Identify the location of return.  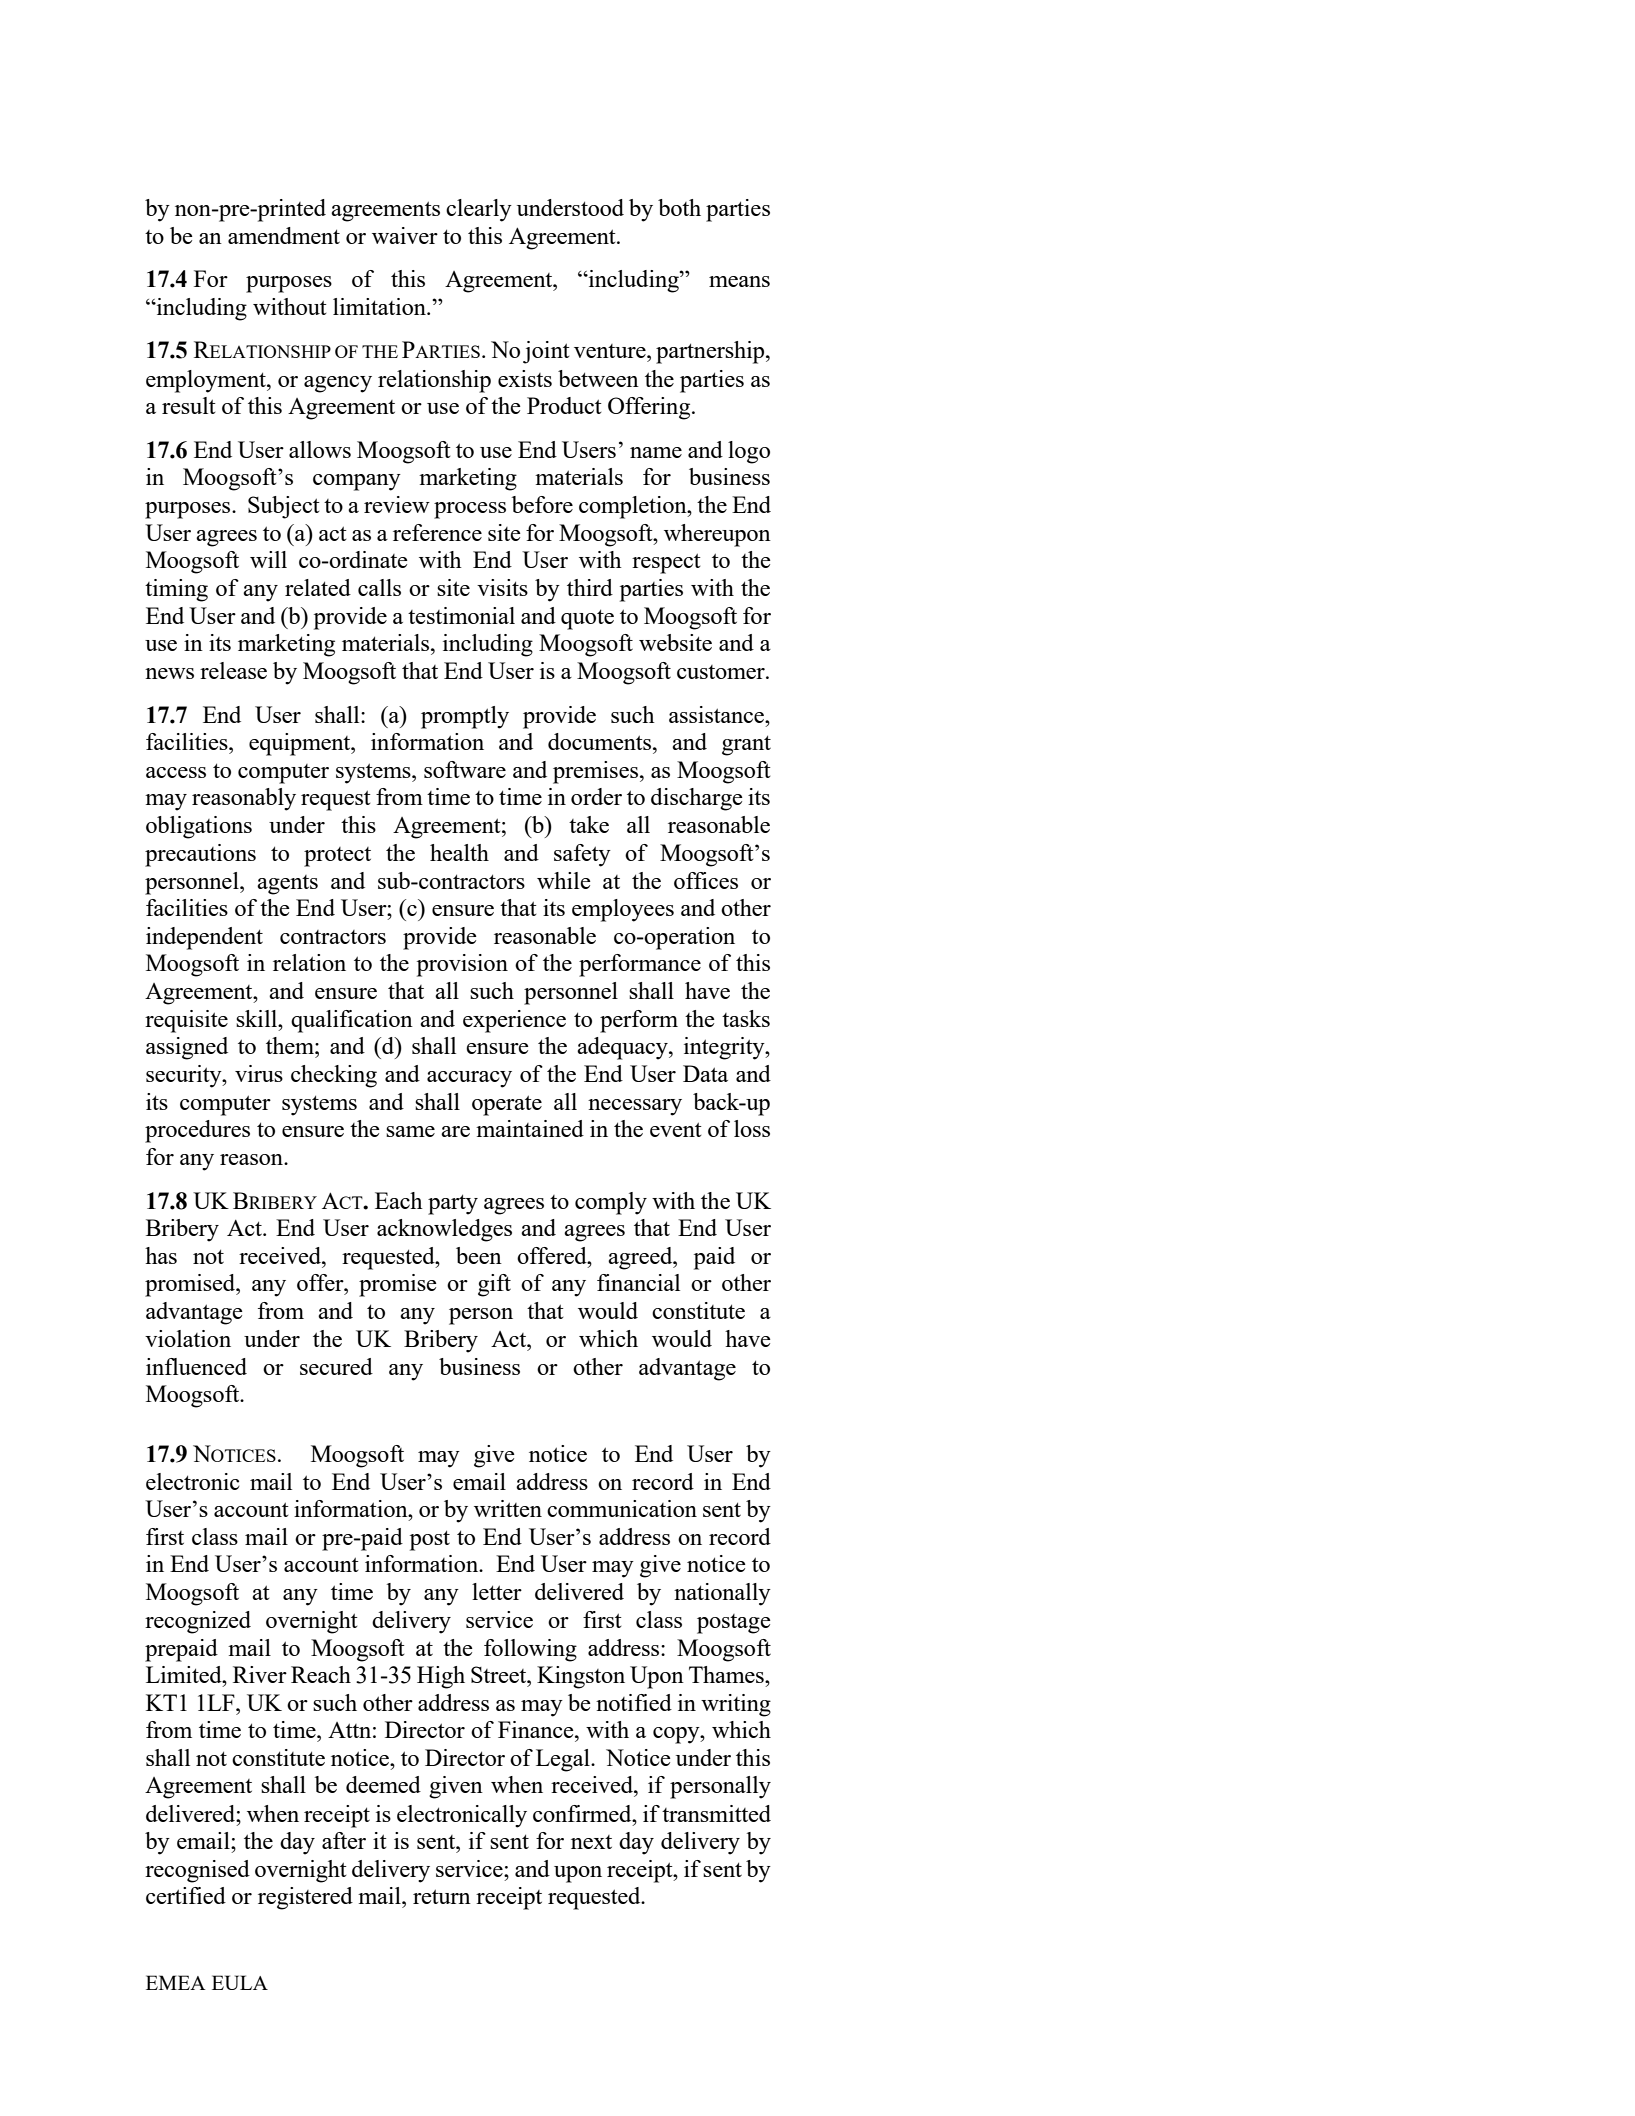
(442, 1896).
